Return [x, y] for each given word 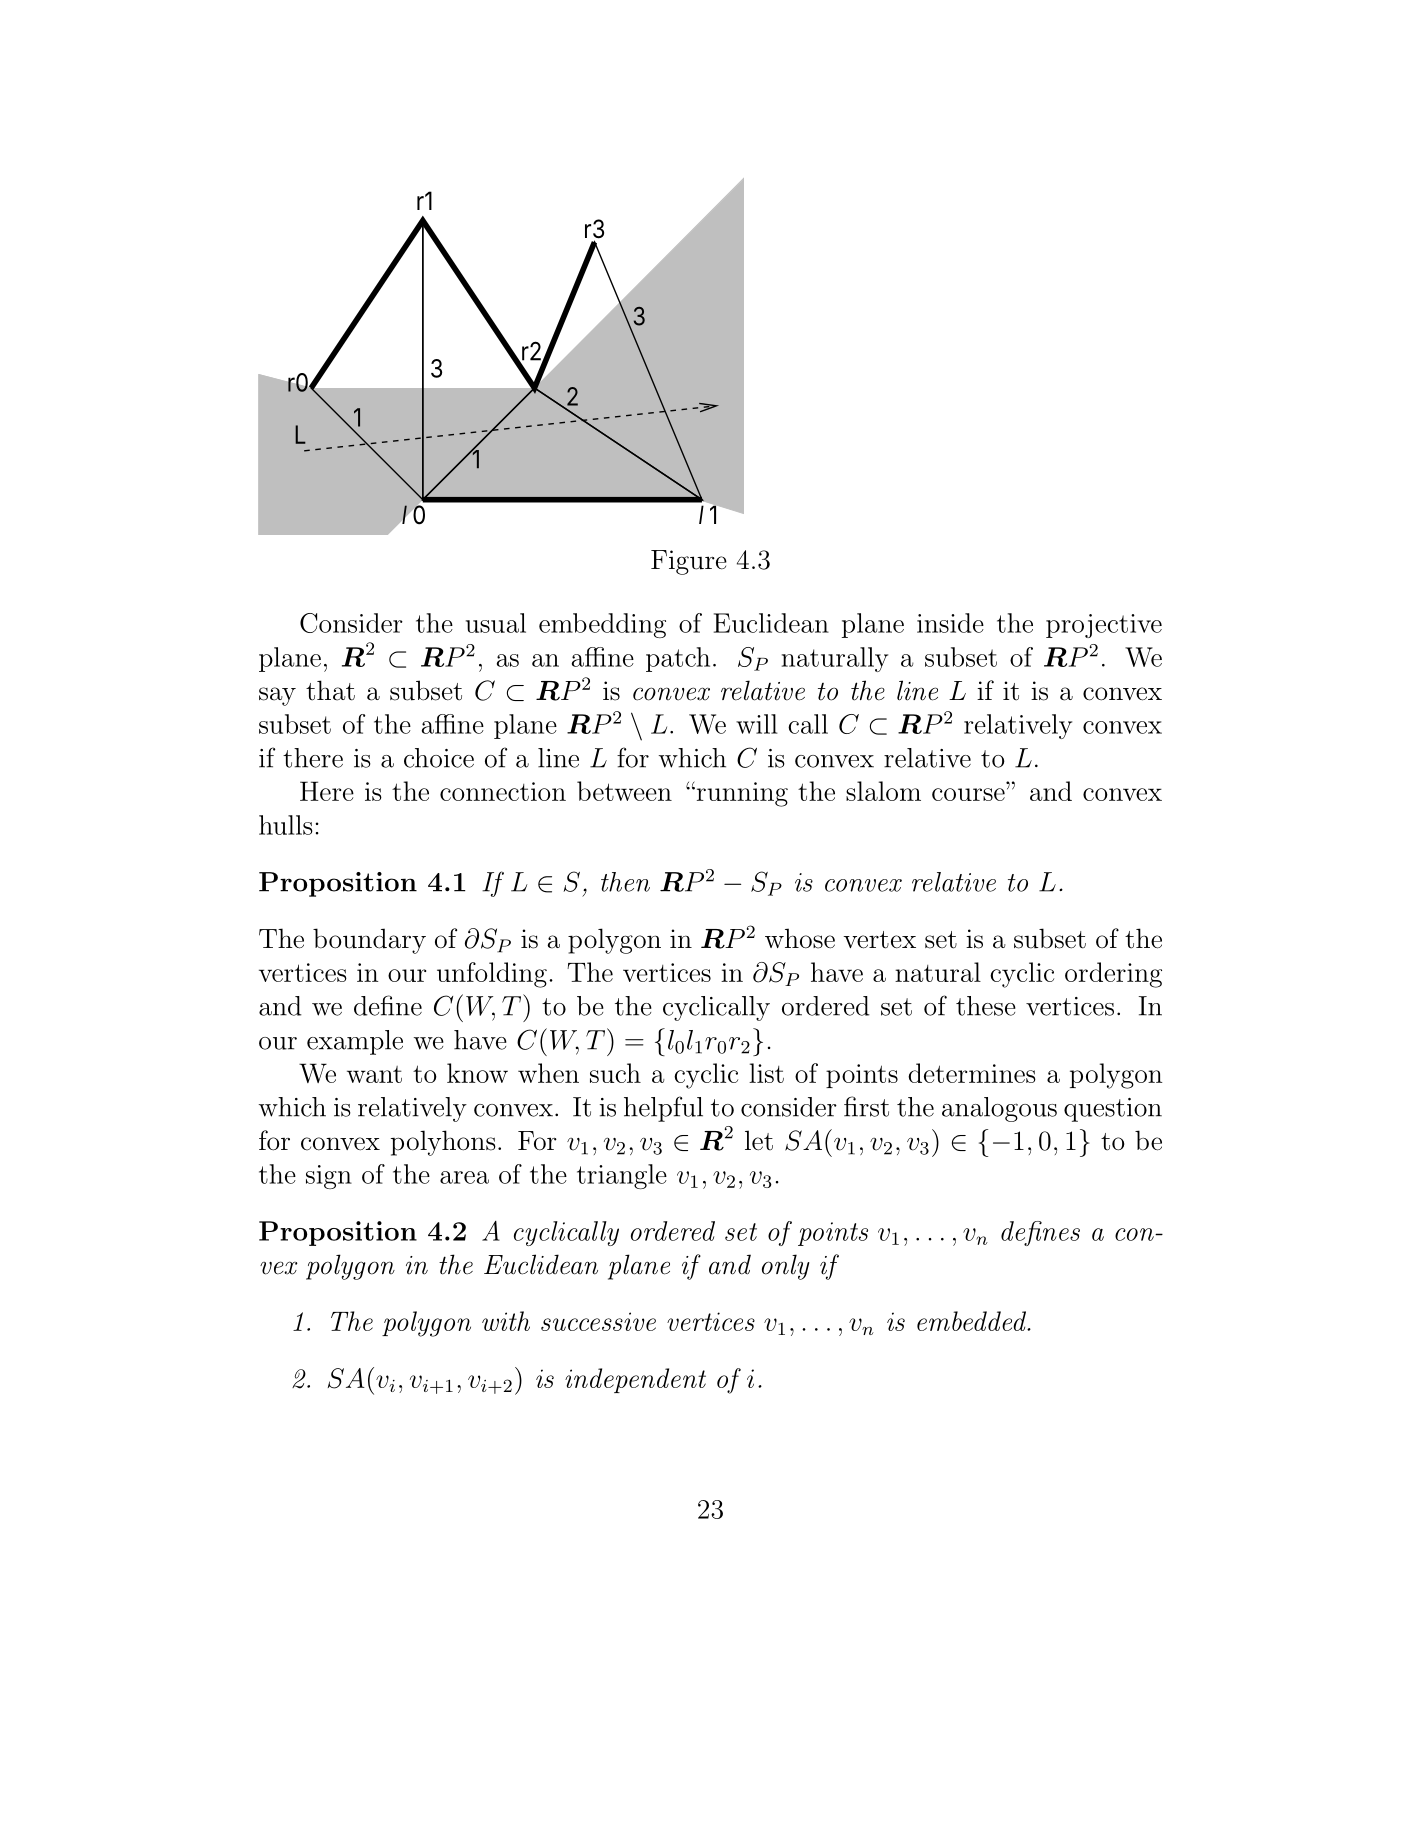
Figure [689, 562]
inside [950, 623]
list [766, 1073]
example [355, 1042]
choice [439, 758]
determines [972, 1073]
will [757, 724]
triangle [622, 1176]
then [625, 882]
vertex [879, 940]
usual [496, 623]
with [506, 1321]
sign [329, 1177]
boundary [369, 941]
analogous [999, 1109]
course [968, 794]
